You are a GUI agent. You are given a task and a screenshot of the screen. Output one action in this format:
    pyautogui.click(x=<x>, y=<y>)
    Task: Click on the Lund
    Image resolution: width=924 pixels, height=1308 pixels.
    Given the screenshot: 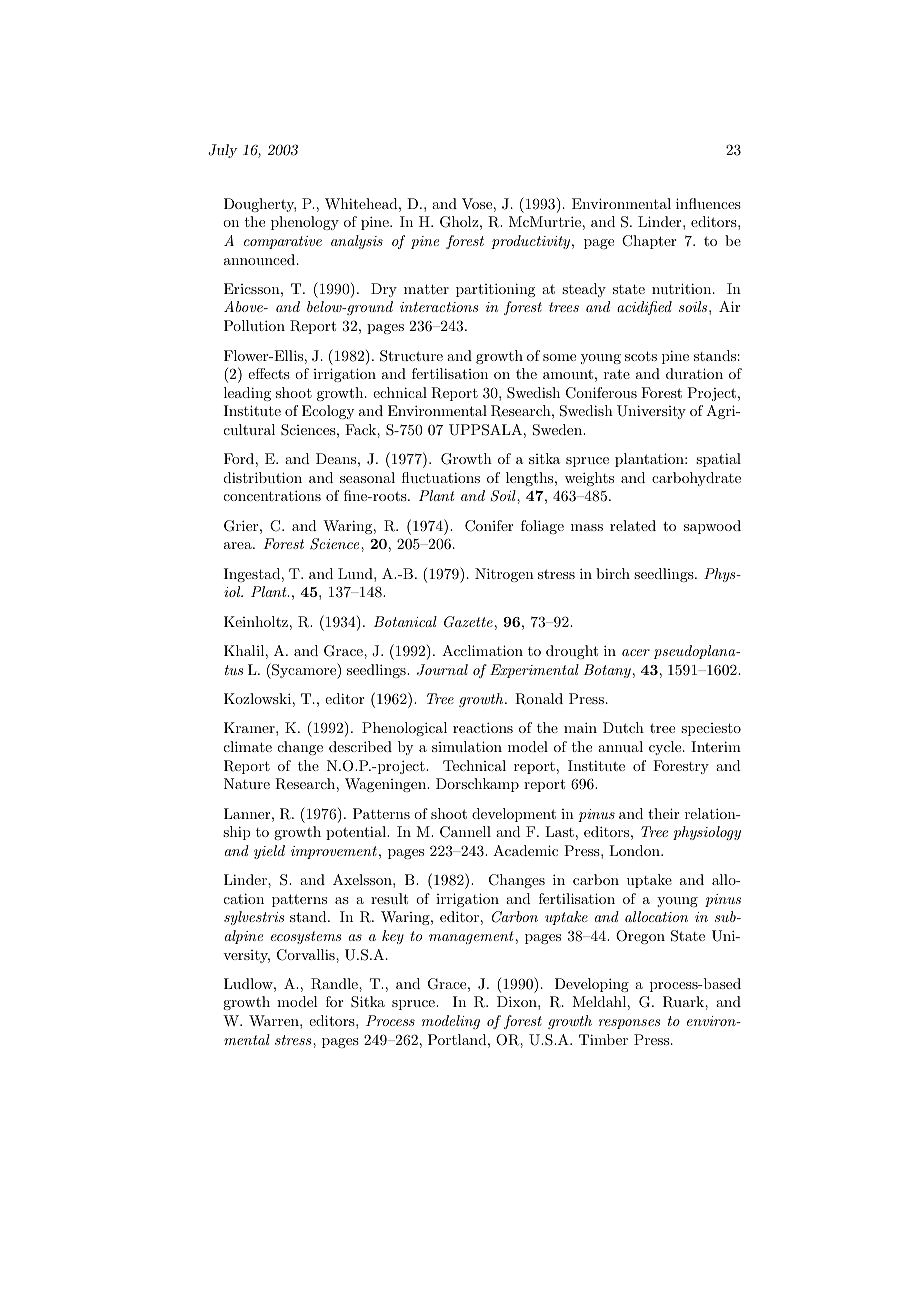 What is the action you would take?
    pyautogui.click(x=356, y=573)
